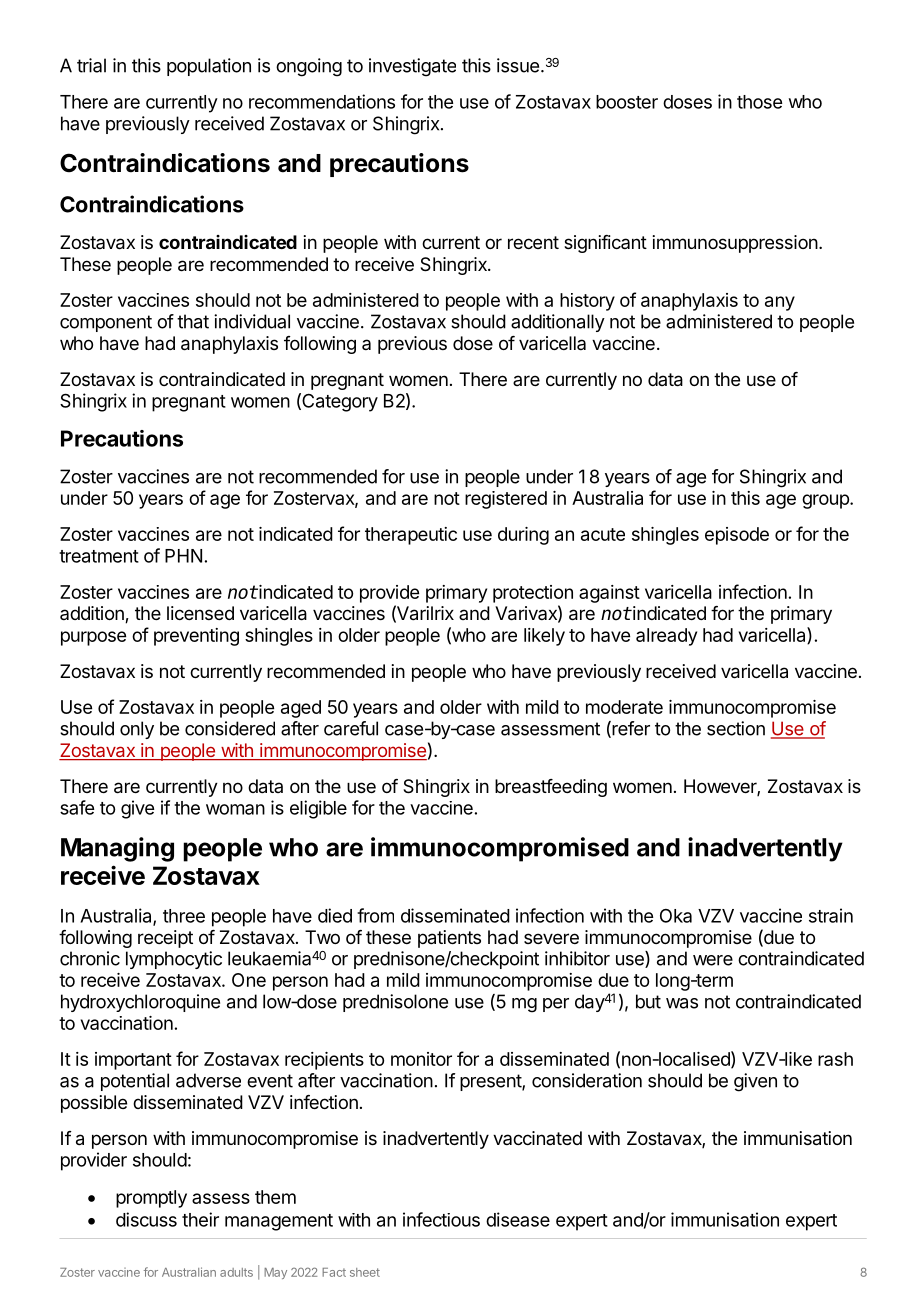 Image resolution: width=924 pixels, height=1308 pixels. Describe the element at coordinates (759, 102) in the image. I see `those` at that location.
